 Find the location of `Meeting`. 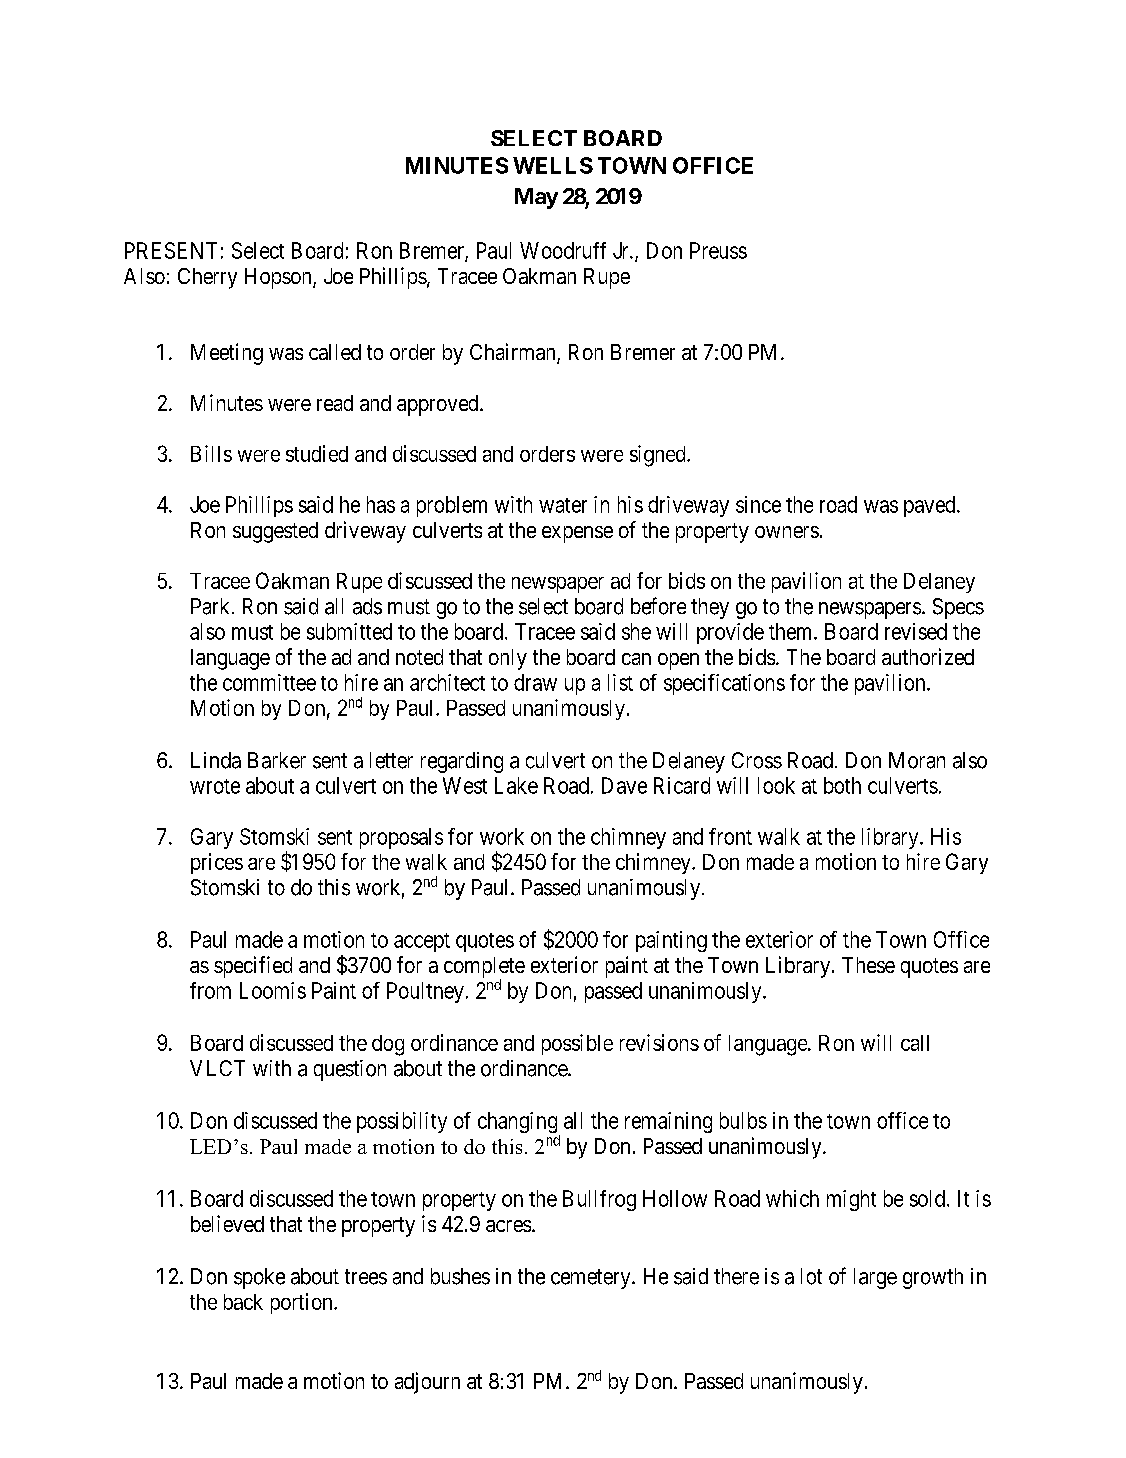

Meeting is located at coordinates (227, 354).
